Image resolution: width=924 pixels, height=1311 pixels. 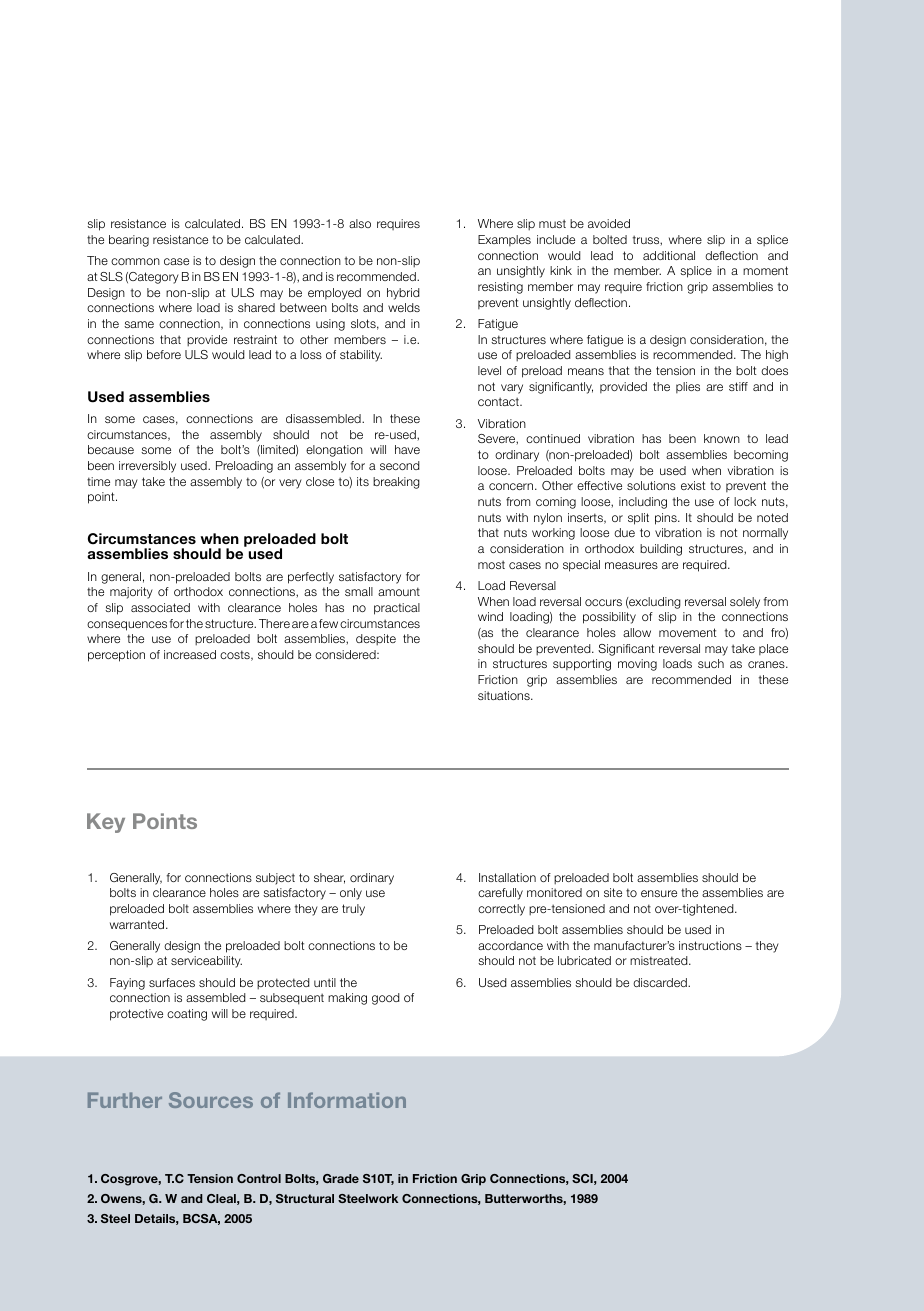 What do you see at coordinates (135, 261) in the screenshot?
I see `common` at bounding box center [135, 261].
